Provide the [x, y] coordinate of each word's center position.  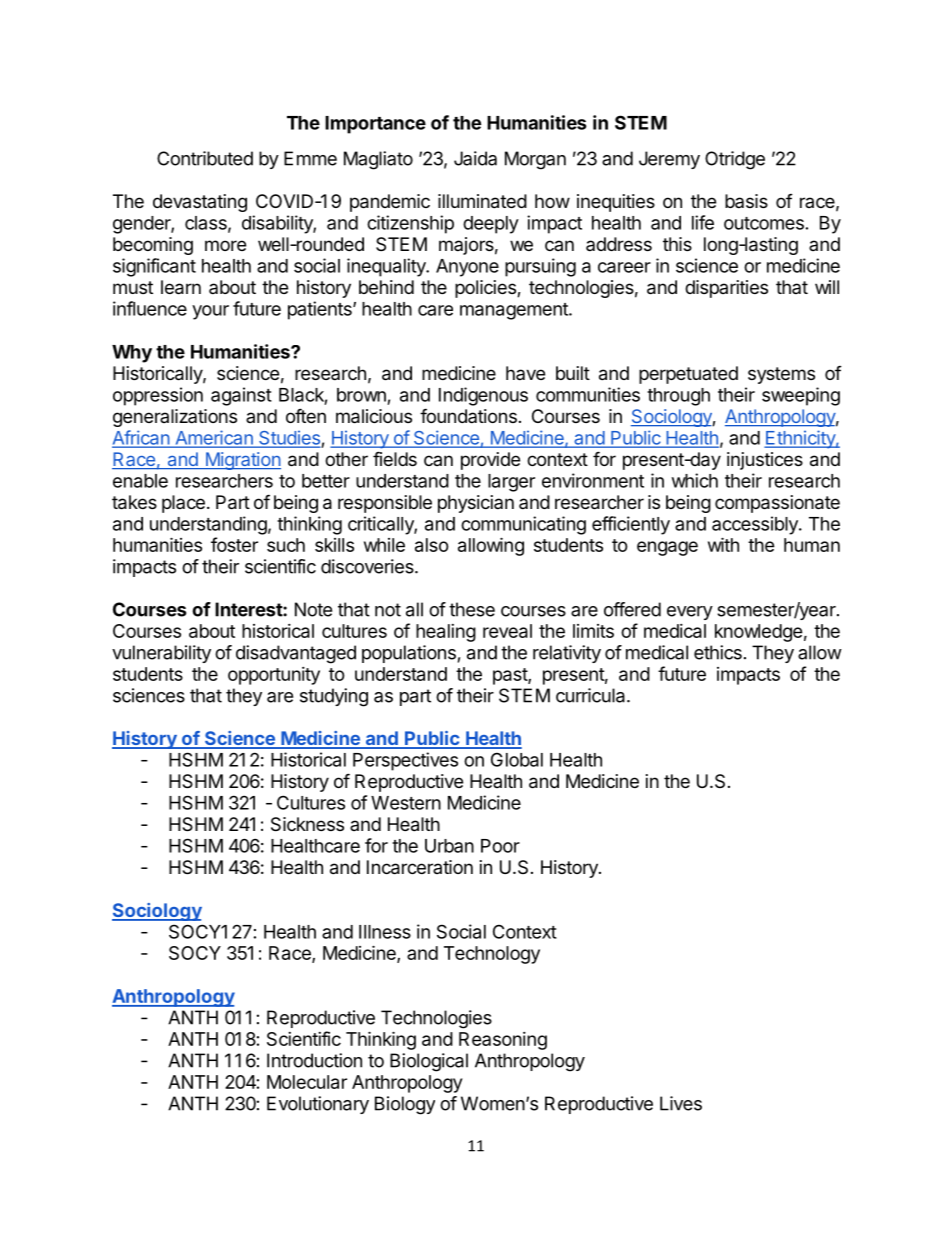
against [241, 396]
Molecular [307, 1082]
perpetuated [688, 375]
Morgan [535, 160]
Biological [429, 1062]
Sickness [307, 824]
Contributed [205, 158]
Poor [500, 846]
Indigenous [483, 396]
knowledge [759, 633]
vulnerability [161, 654]
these [472, 609]
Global [517, 759]
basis [746, 201]
